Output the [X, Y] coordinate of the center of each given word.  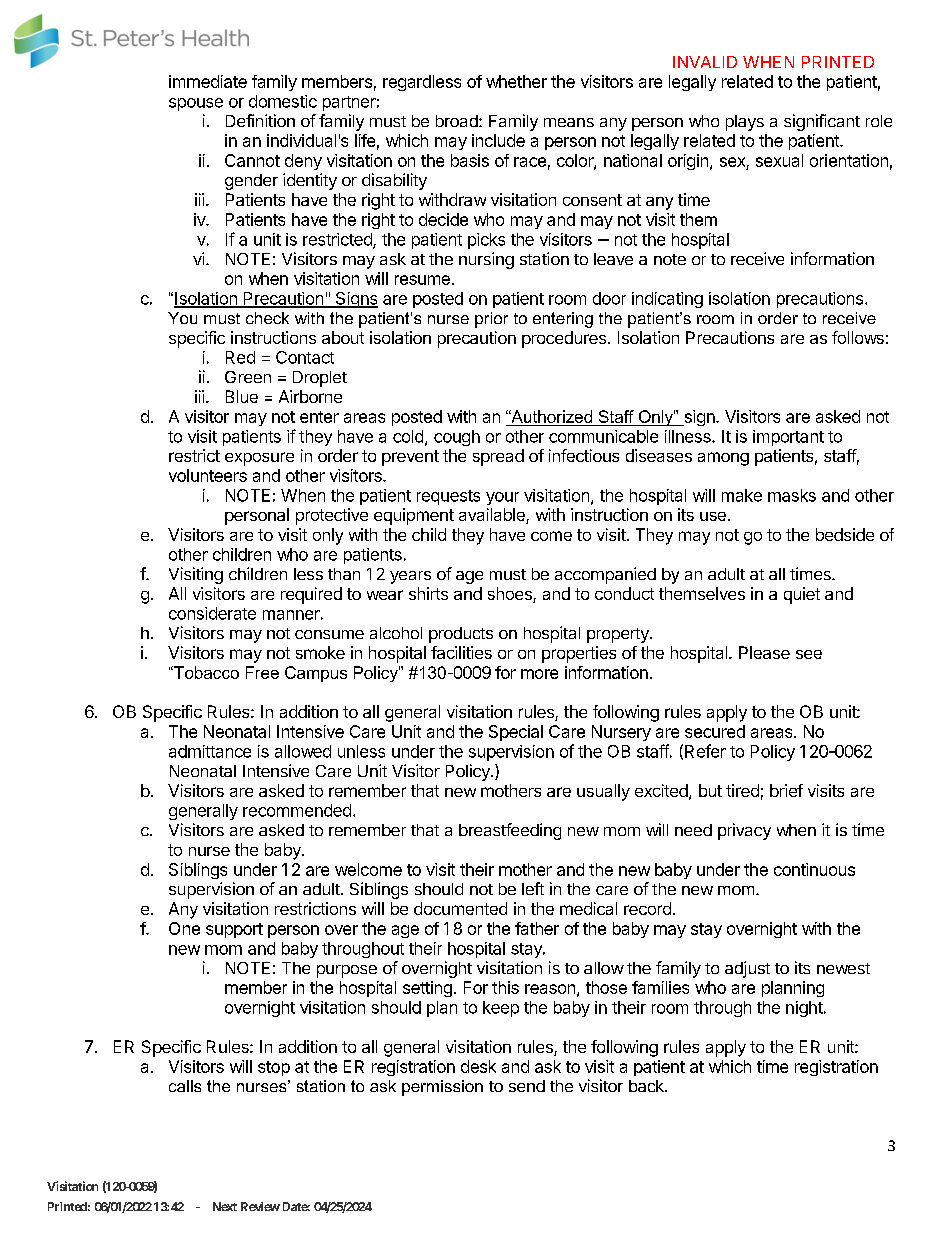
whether [516, 81]
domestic [283, 101]
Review [260, 1206]
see [809, 654]
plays [745, 123]
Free [262, 672]
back [647, 1086]
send [527, 1086]
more [539, 674]
